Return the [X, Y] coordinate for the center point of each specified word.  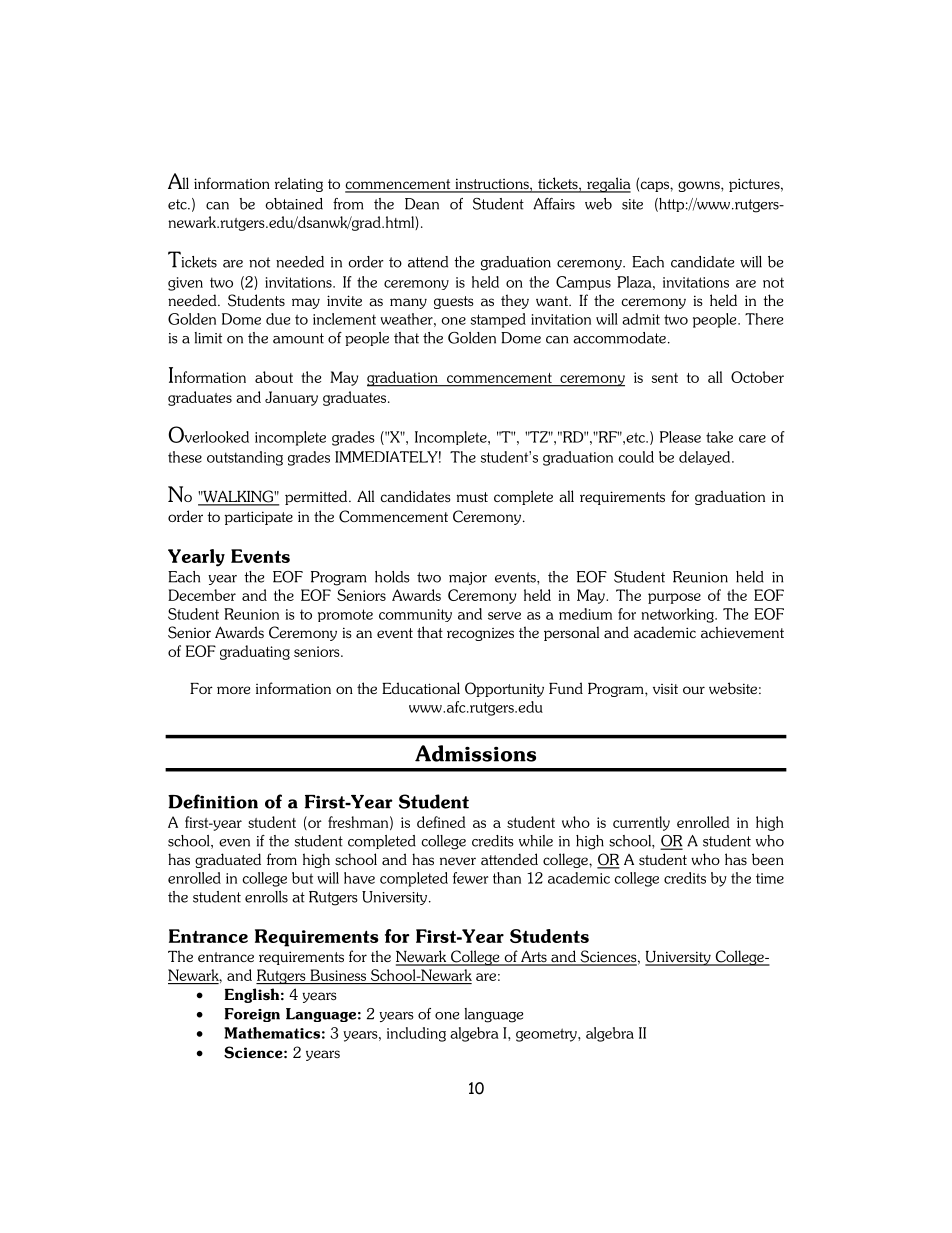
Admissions [475, 753]
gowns [700, 186]
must [472, 497]
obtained [294, 204]
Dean [422, 204]
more [233, 690]
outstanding [245, 458]
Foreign [252, 1015]
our [694, 690]
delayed [706, 458]
